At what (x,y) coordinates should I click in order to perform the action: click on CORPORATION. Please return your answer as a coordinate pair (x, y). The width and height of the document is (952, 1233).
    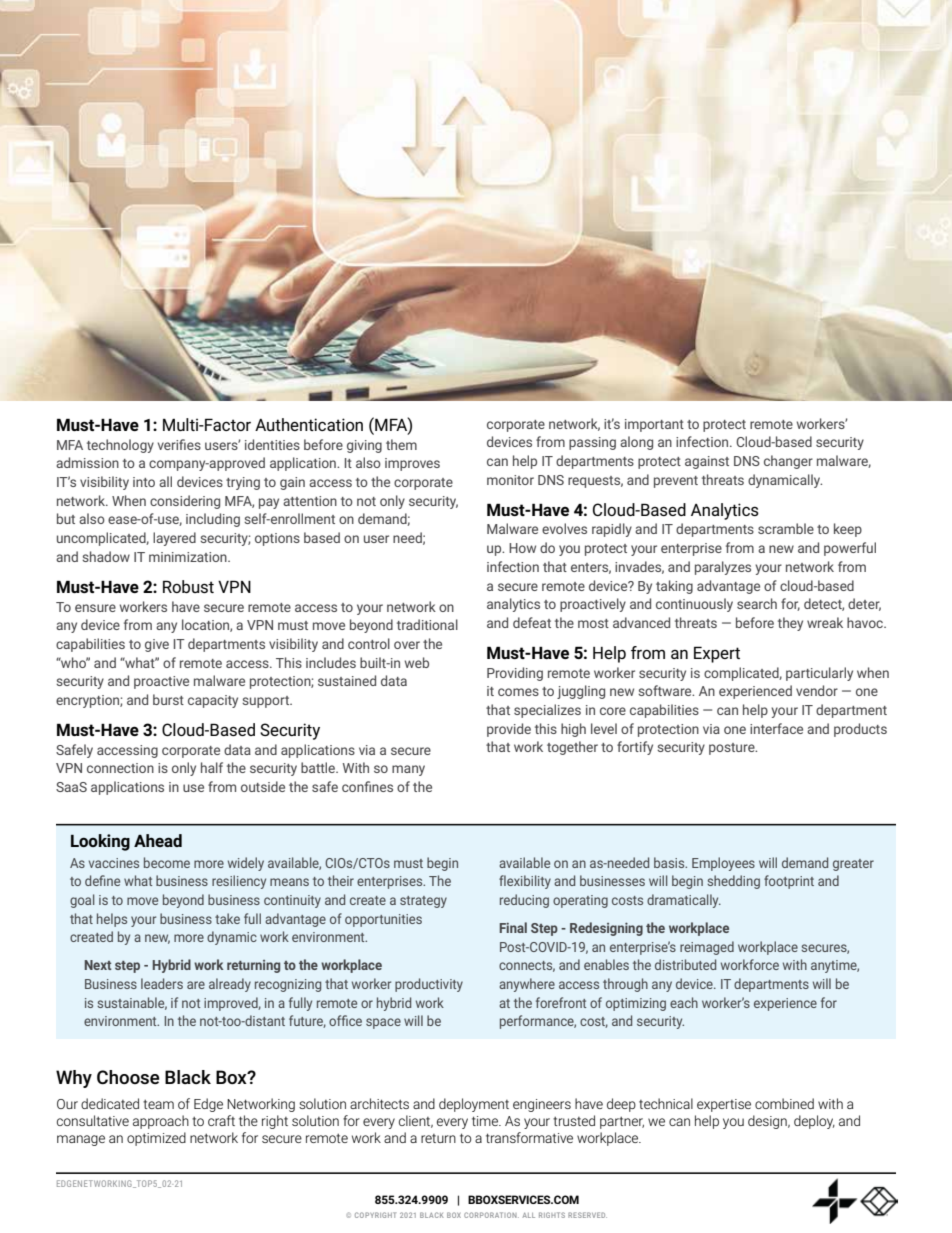
    Looking at the image, I should click on (491, 1215).
